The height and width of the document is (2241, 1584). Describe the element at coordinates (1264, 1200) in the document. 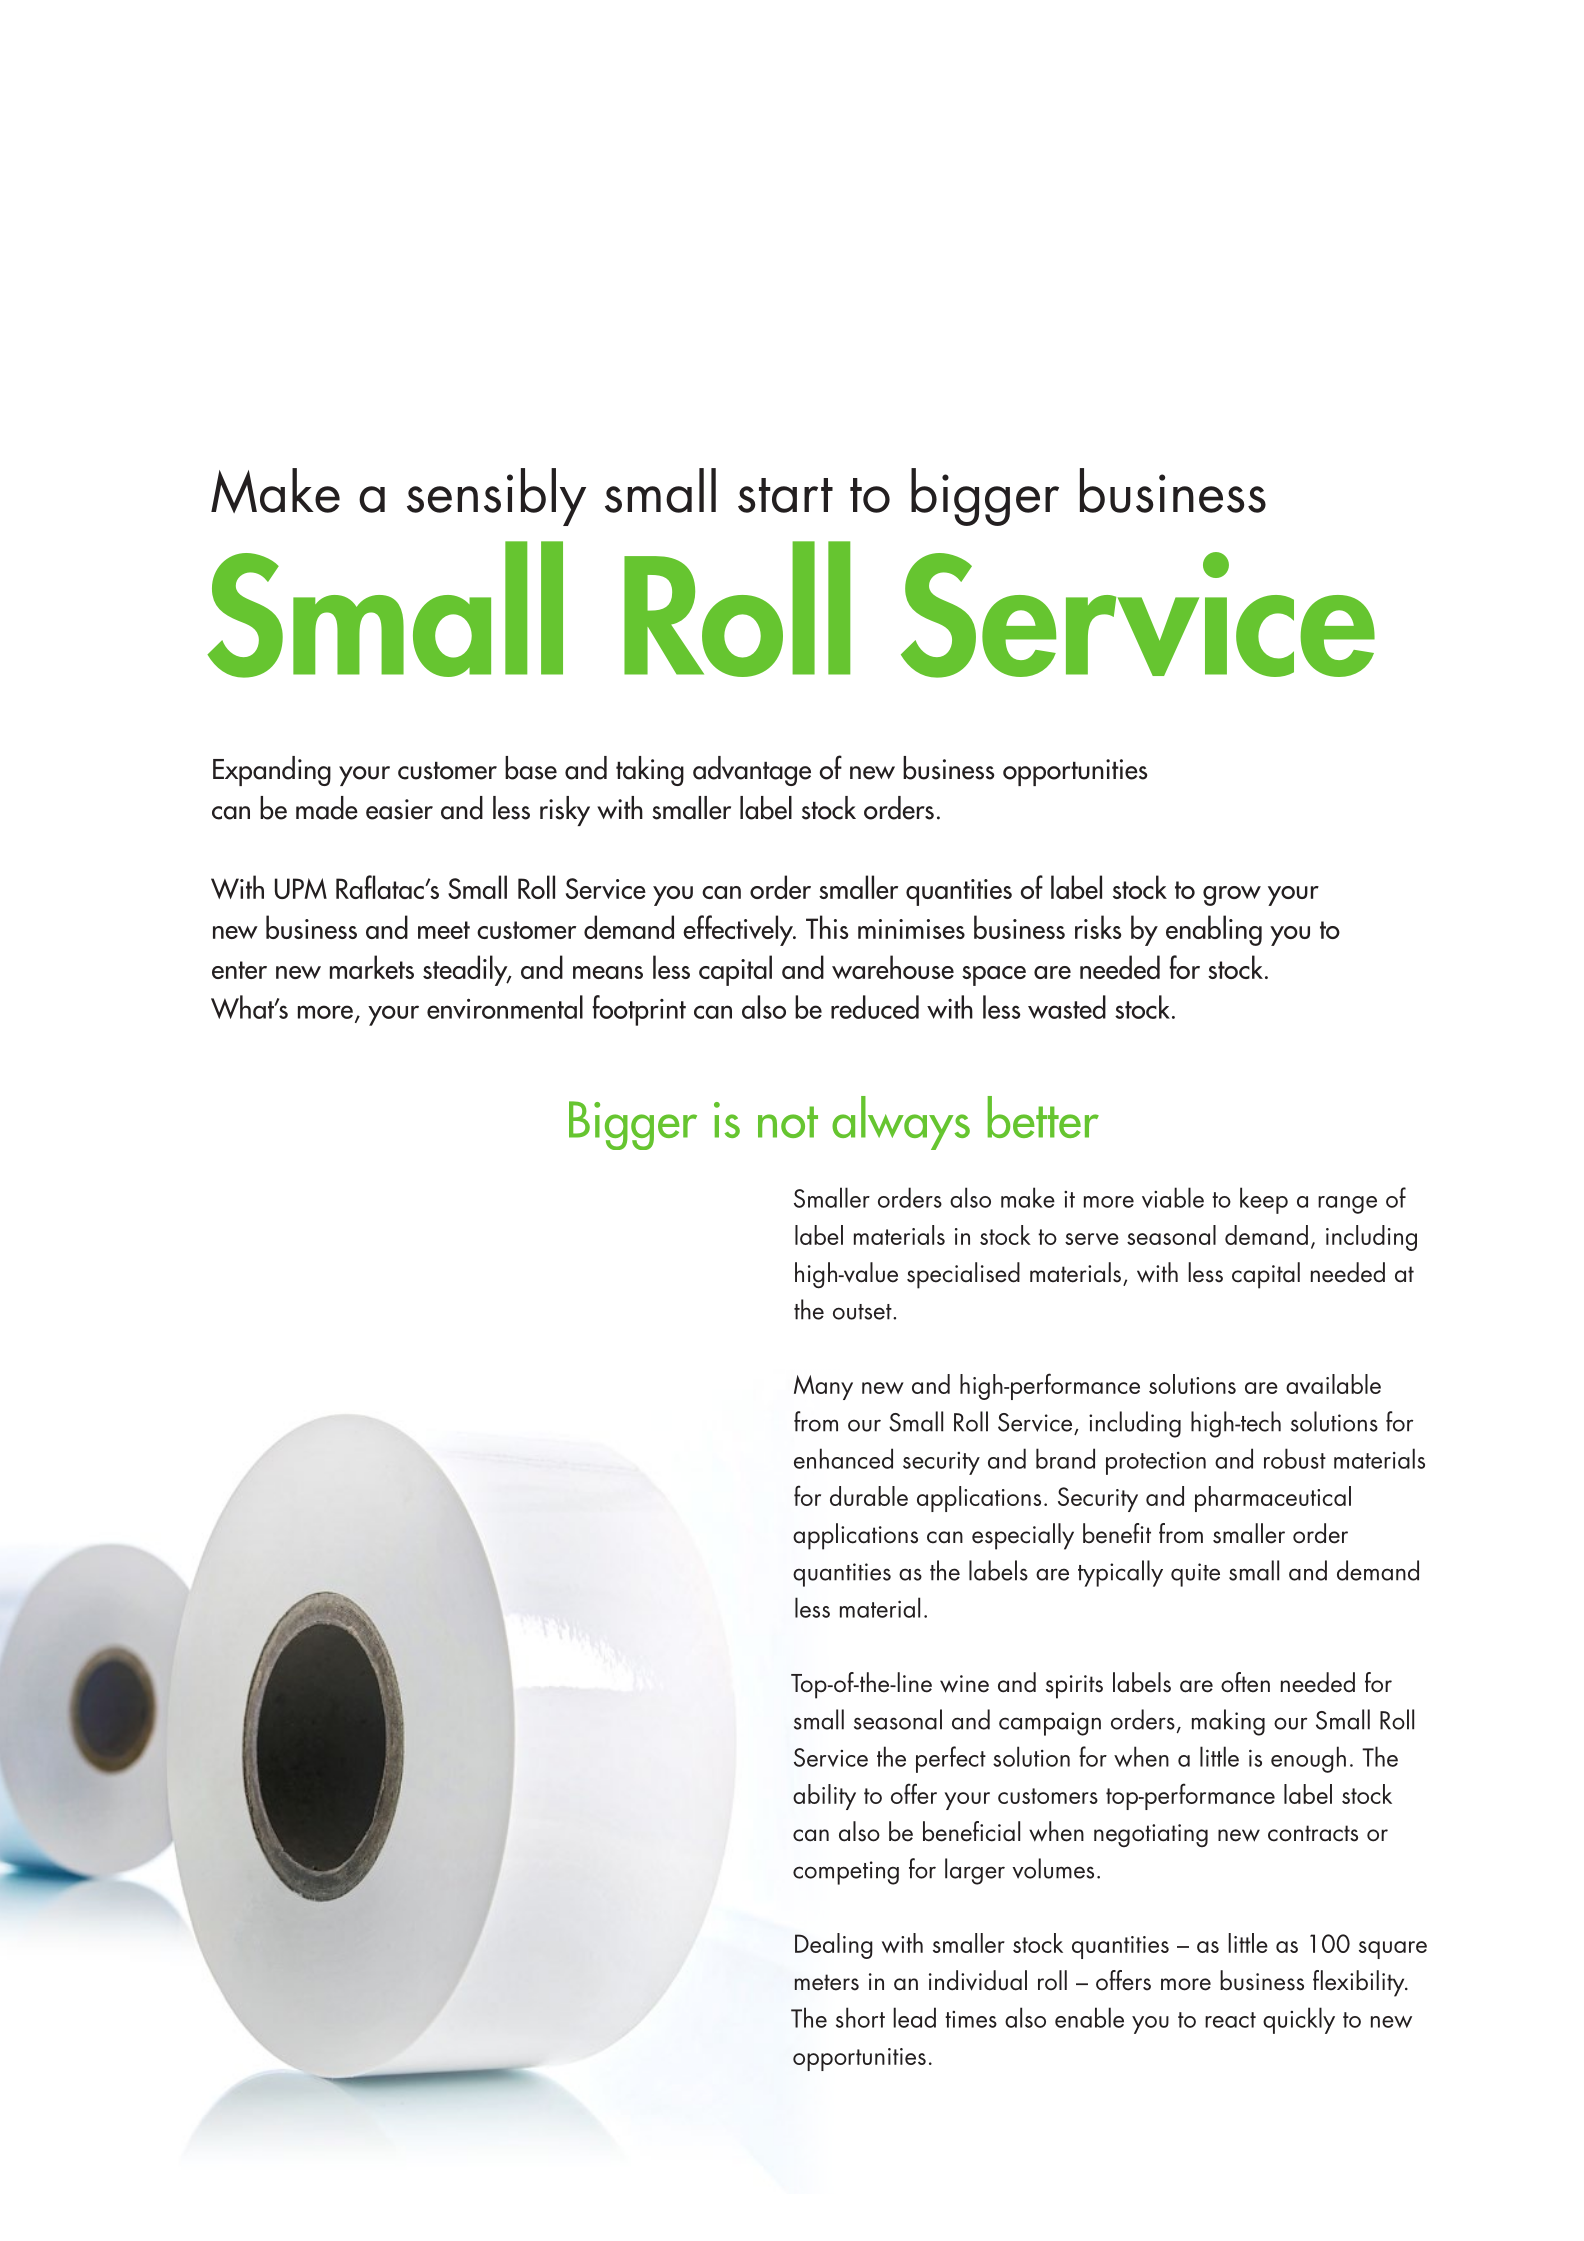

I see `keep` at that location.
